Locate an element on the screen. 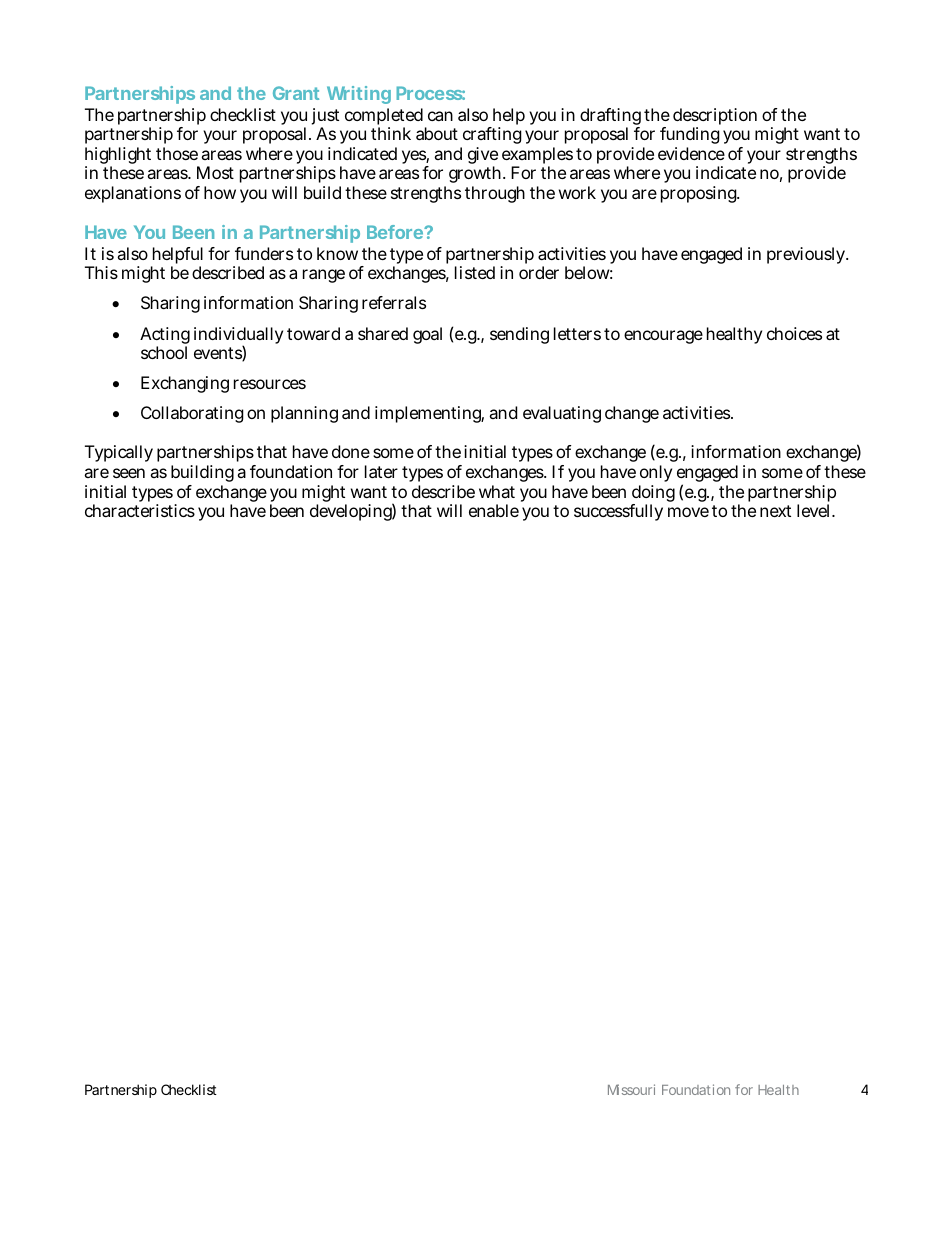 This screenshot has width=952, height=1233. Missouri is located at coordinates (631, 1089).
